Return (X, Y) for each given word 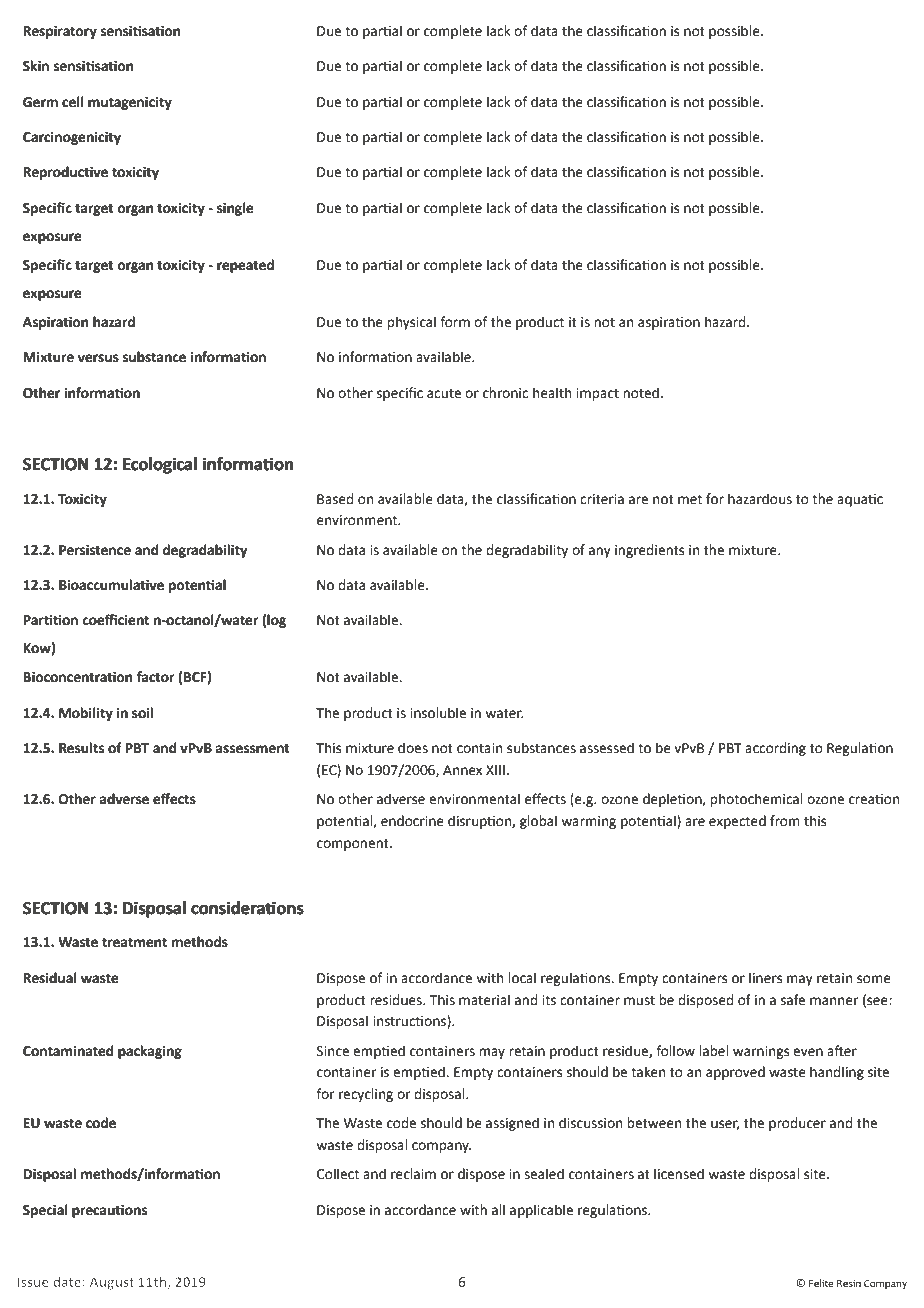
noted (641, 393)
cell (73, 102)
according (775, 749)
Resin (849, 1283)
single (235, 209)
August (112, 1283)
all (498, 1210)
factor (155, 677)
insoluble (438, 713)
